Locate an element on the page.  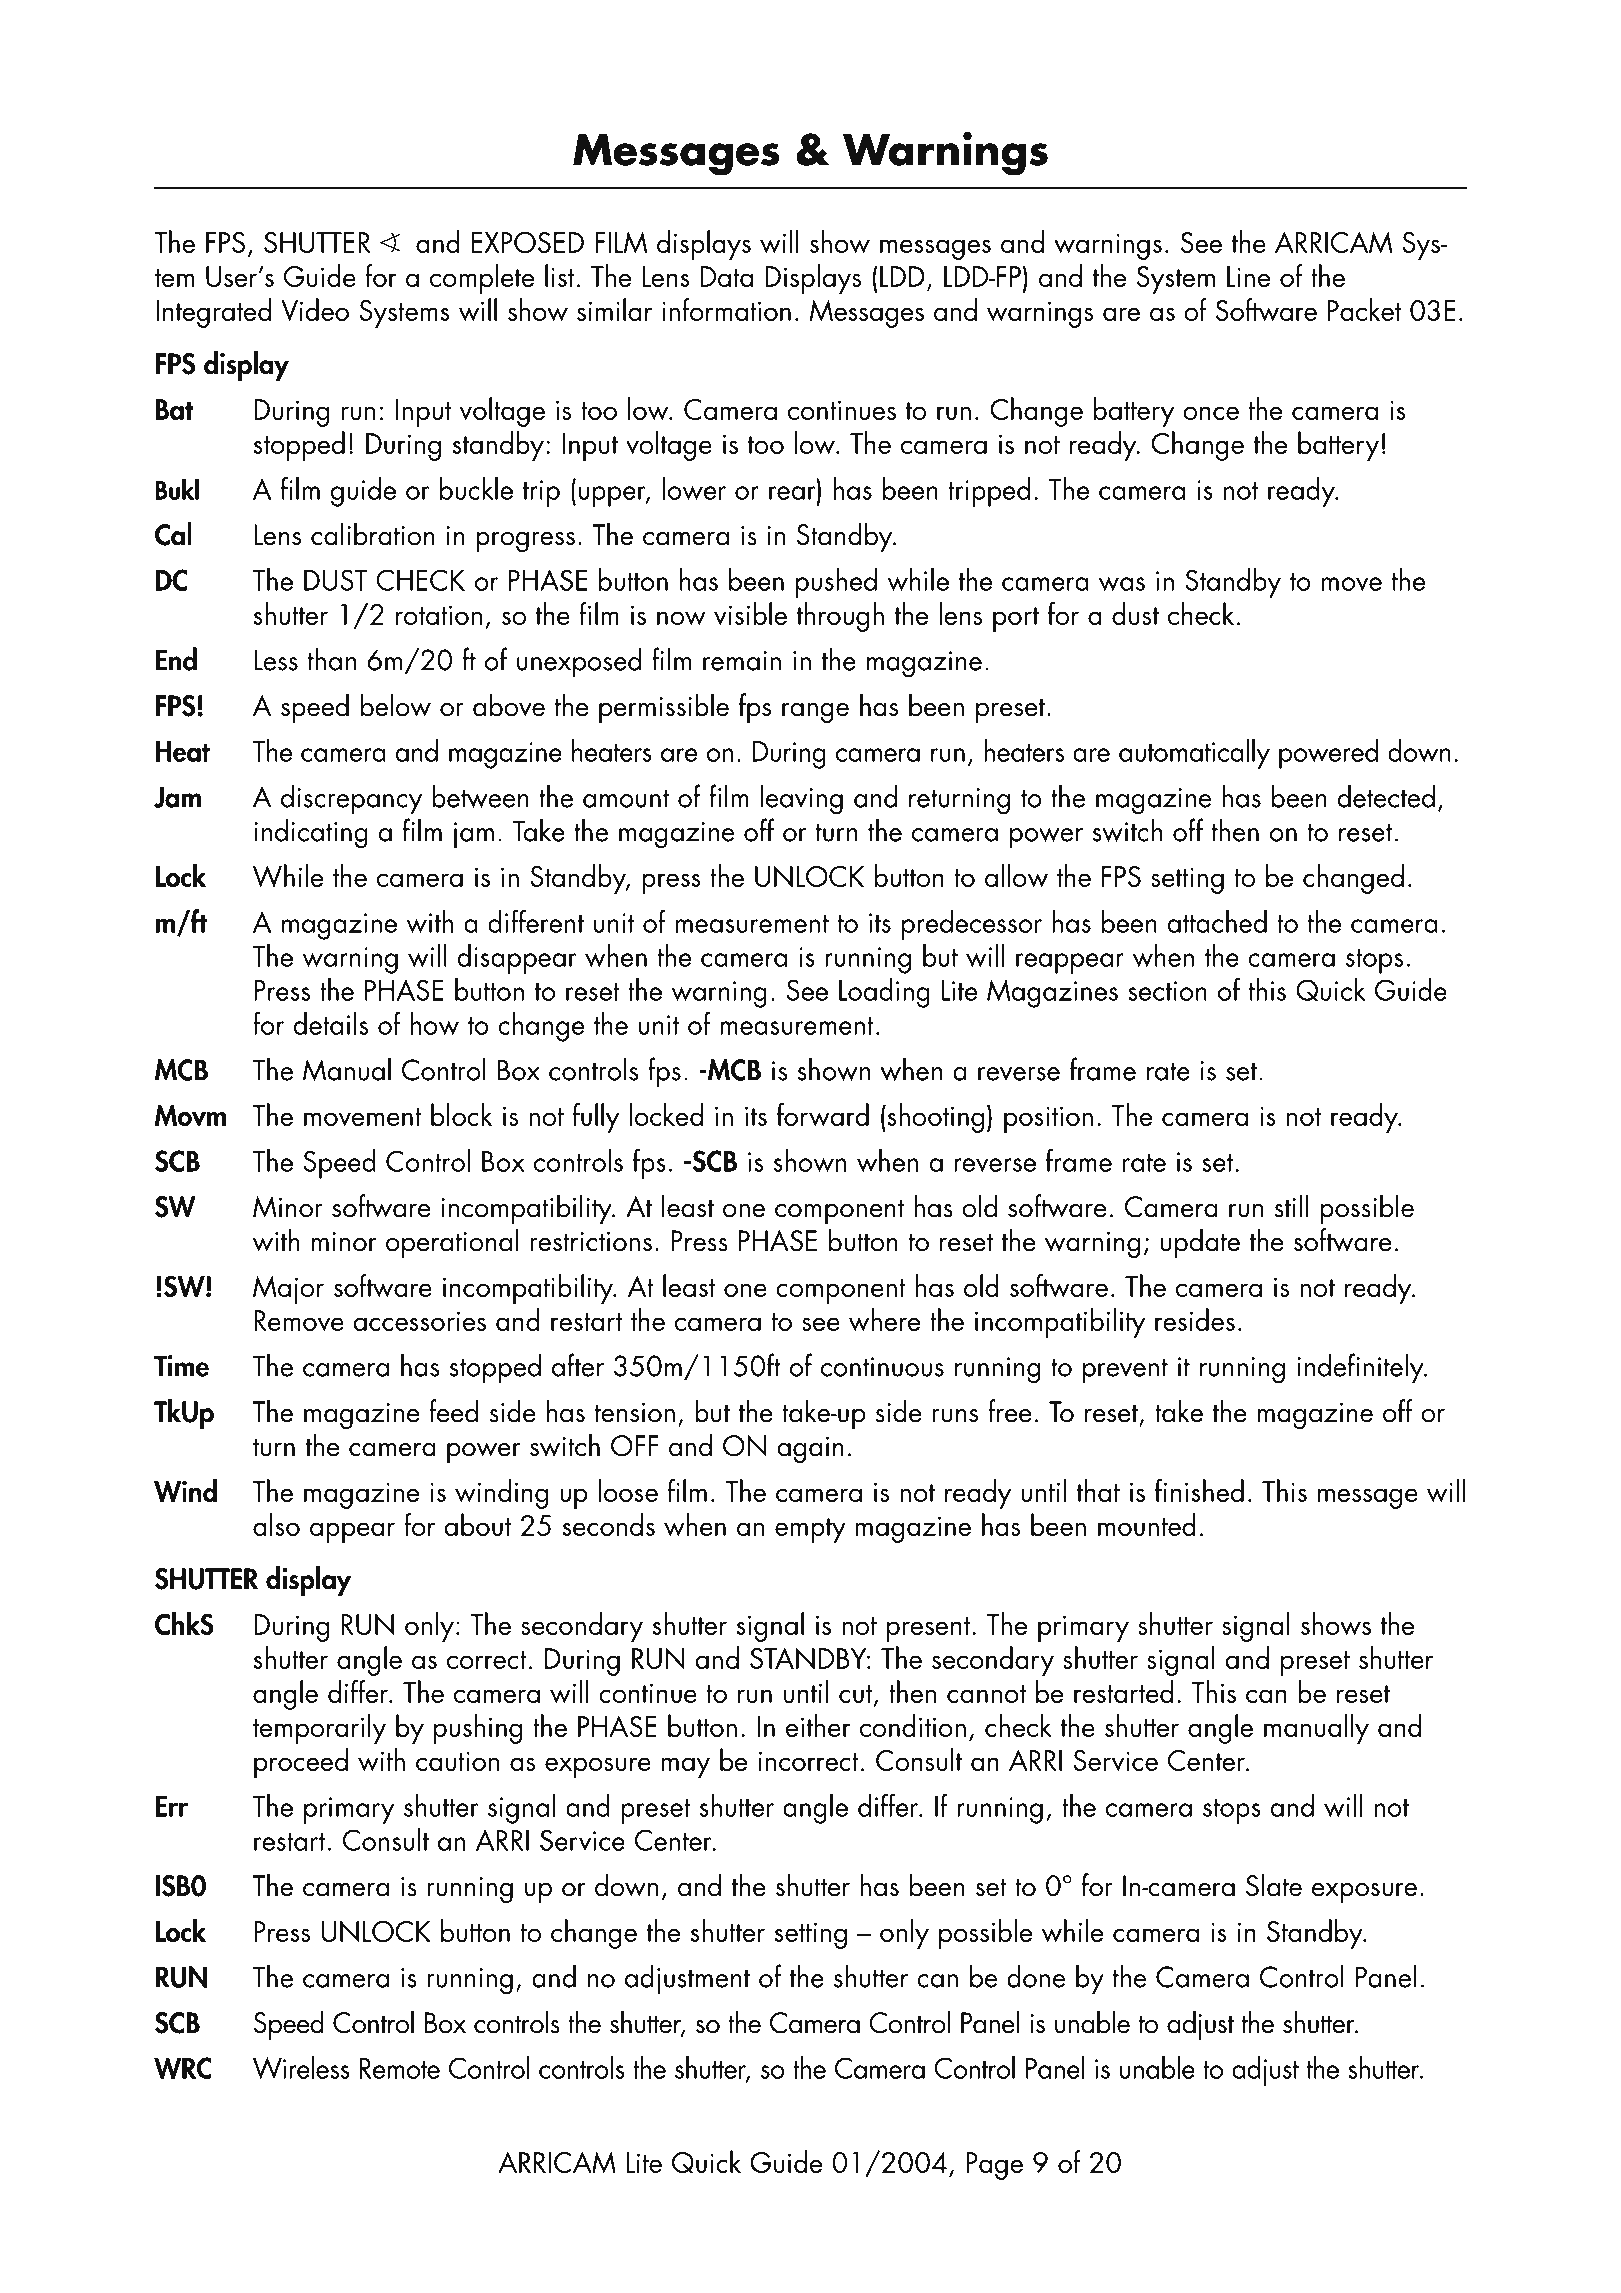
indicating is located at coordinates (311, 833).
